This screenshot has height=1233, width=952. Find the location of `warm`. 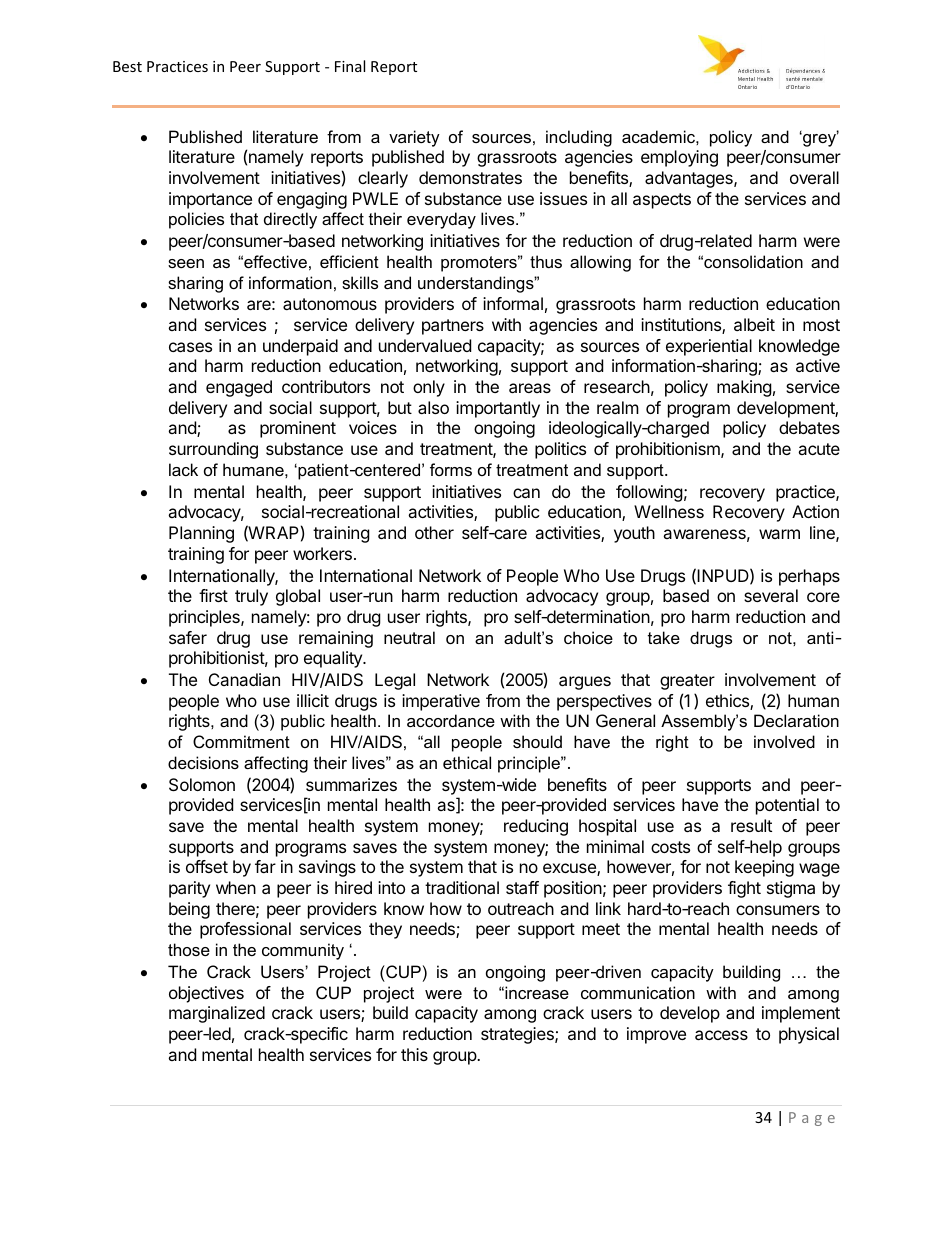

warm is located at coordinates (779, 534).
